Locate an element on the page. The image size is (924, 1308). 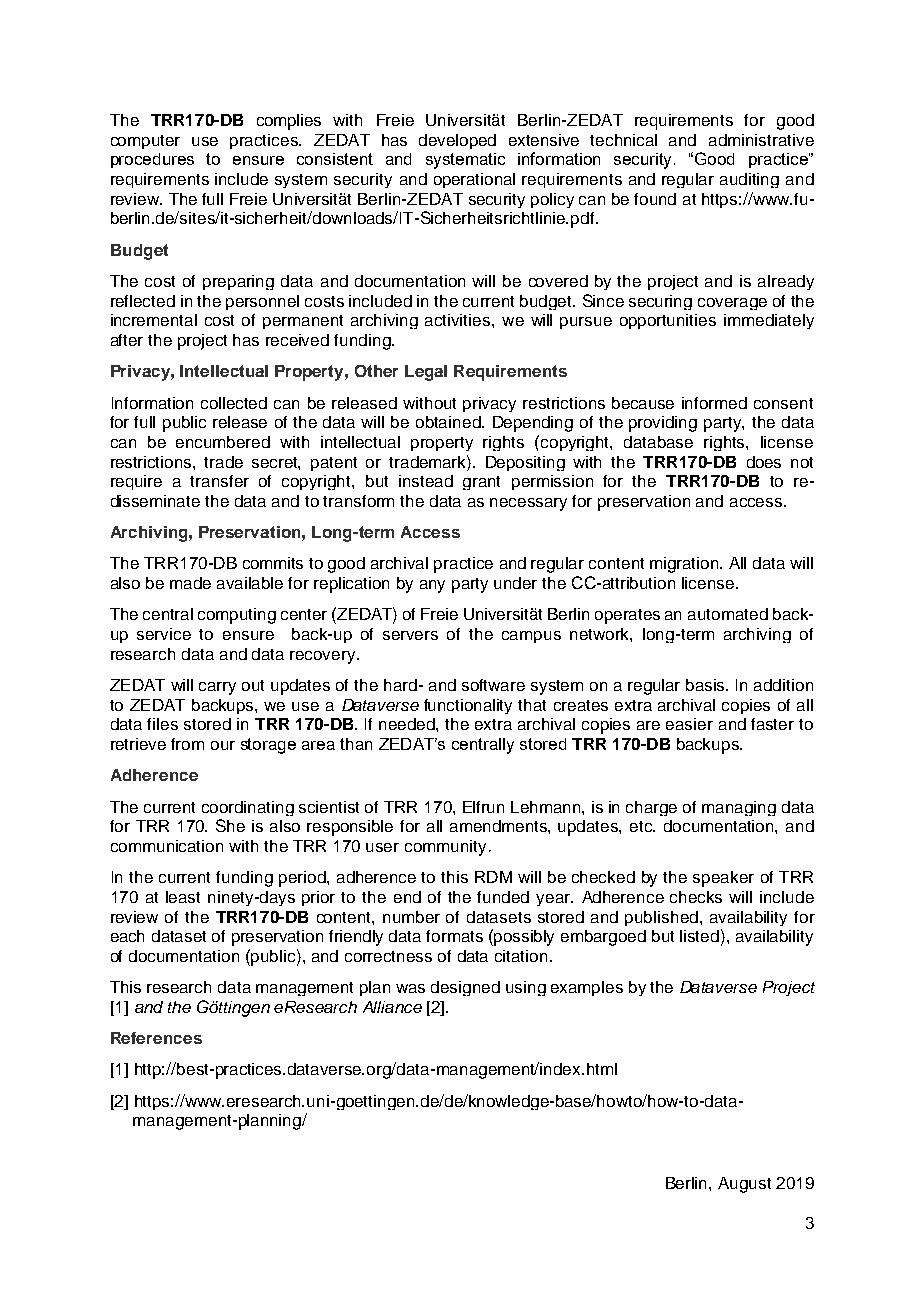
developed is located at coordinates (457, 141).
